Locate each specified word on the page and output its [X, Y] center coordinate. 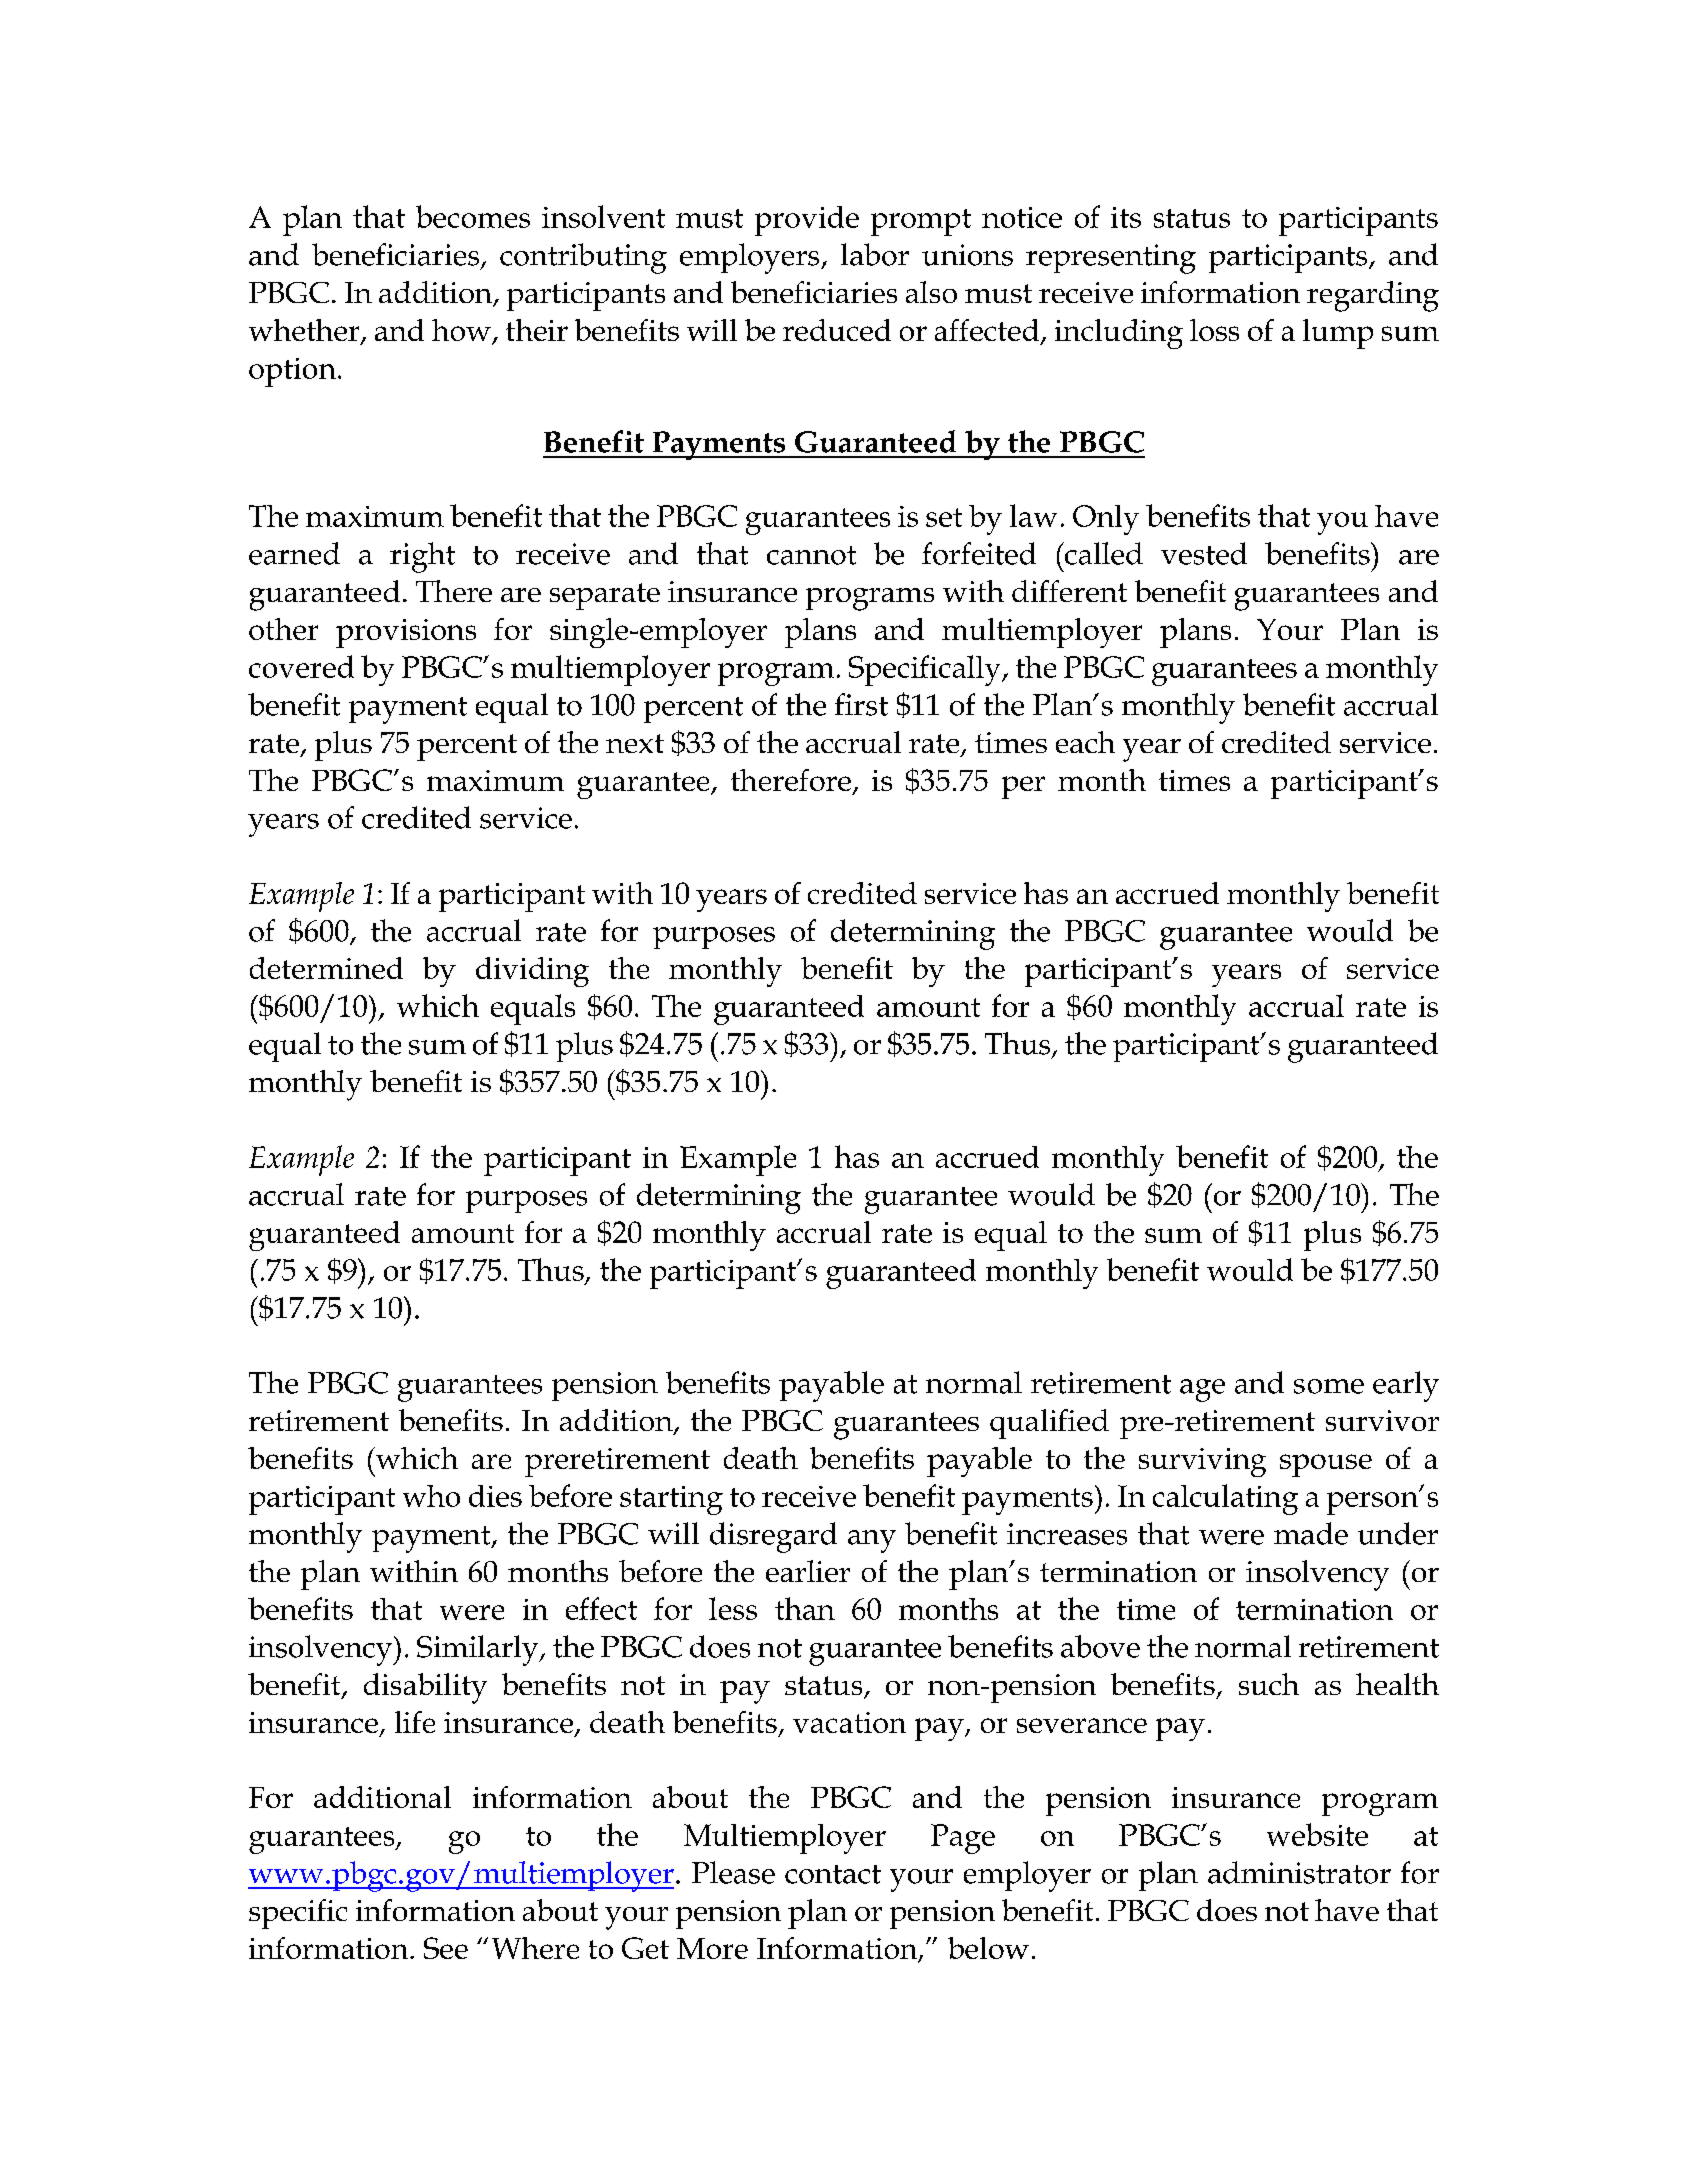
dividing [532, 972]
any [872, 1541]
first [861, 704]
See [446, 1948]
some [1329, 1386]
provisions [406, 633]
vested [1204, 553]
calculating [1225, 1499]
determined [326, 968]
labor [875, 254]
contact [833, 1874]
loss [1214, 330]
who [431, 1496]
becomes [473, 216]
